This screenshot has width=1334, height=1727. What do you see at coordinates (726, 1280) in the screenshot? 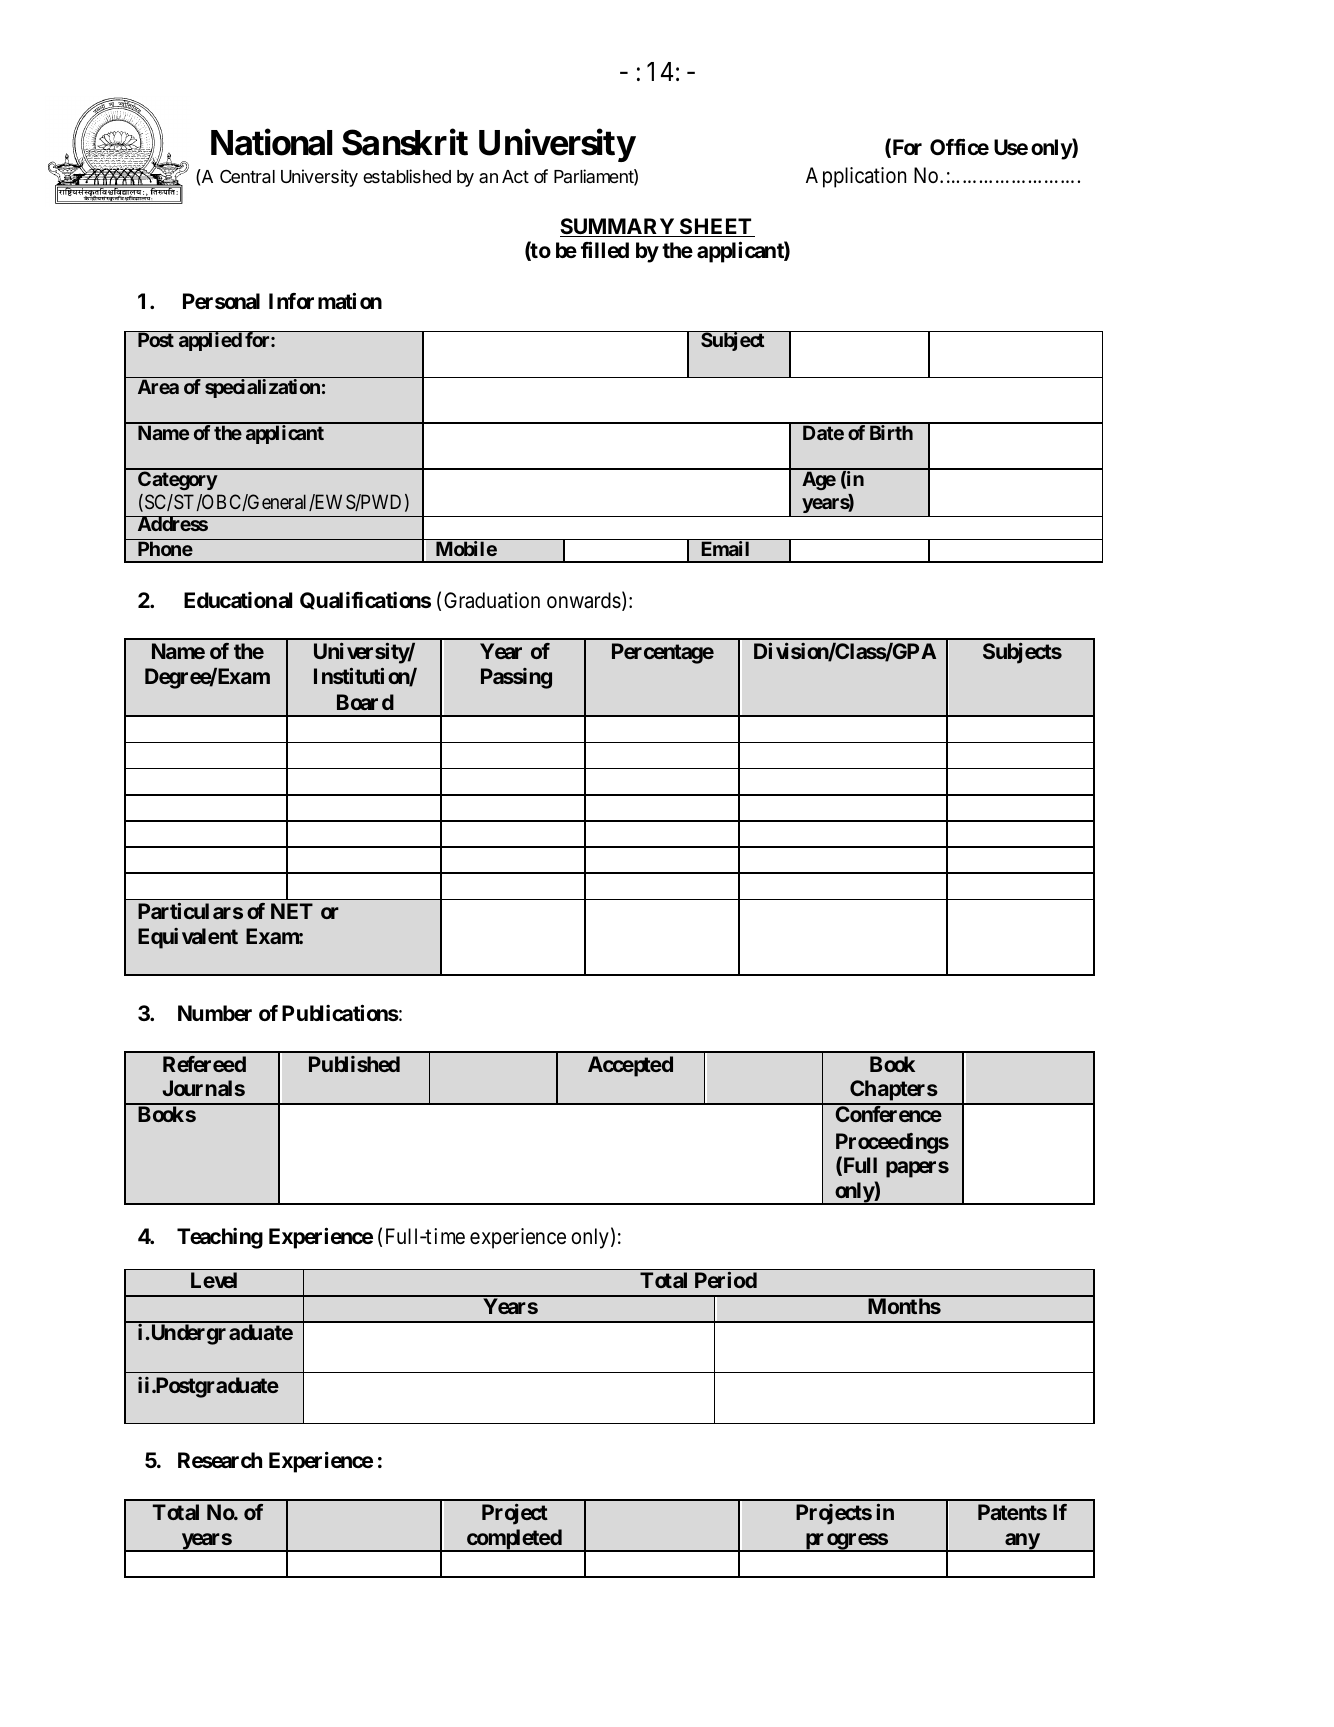
I see `Period` at bounding box center [726, 1280].
